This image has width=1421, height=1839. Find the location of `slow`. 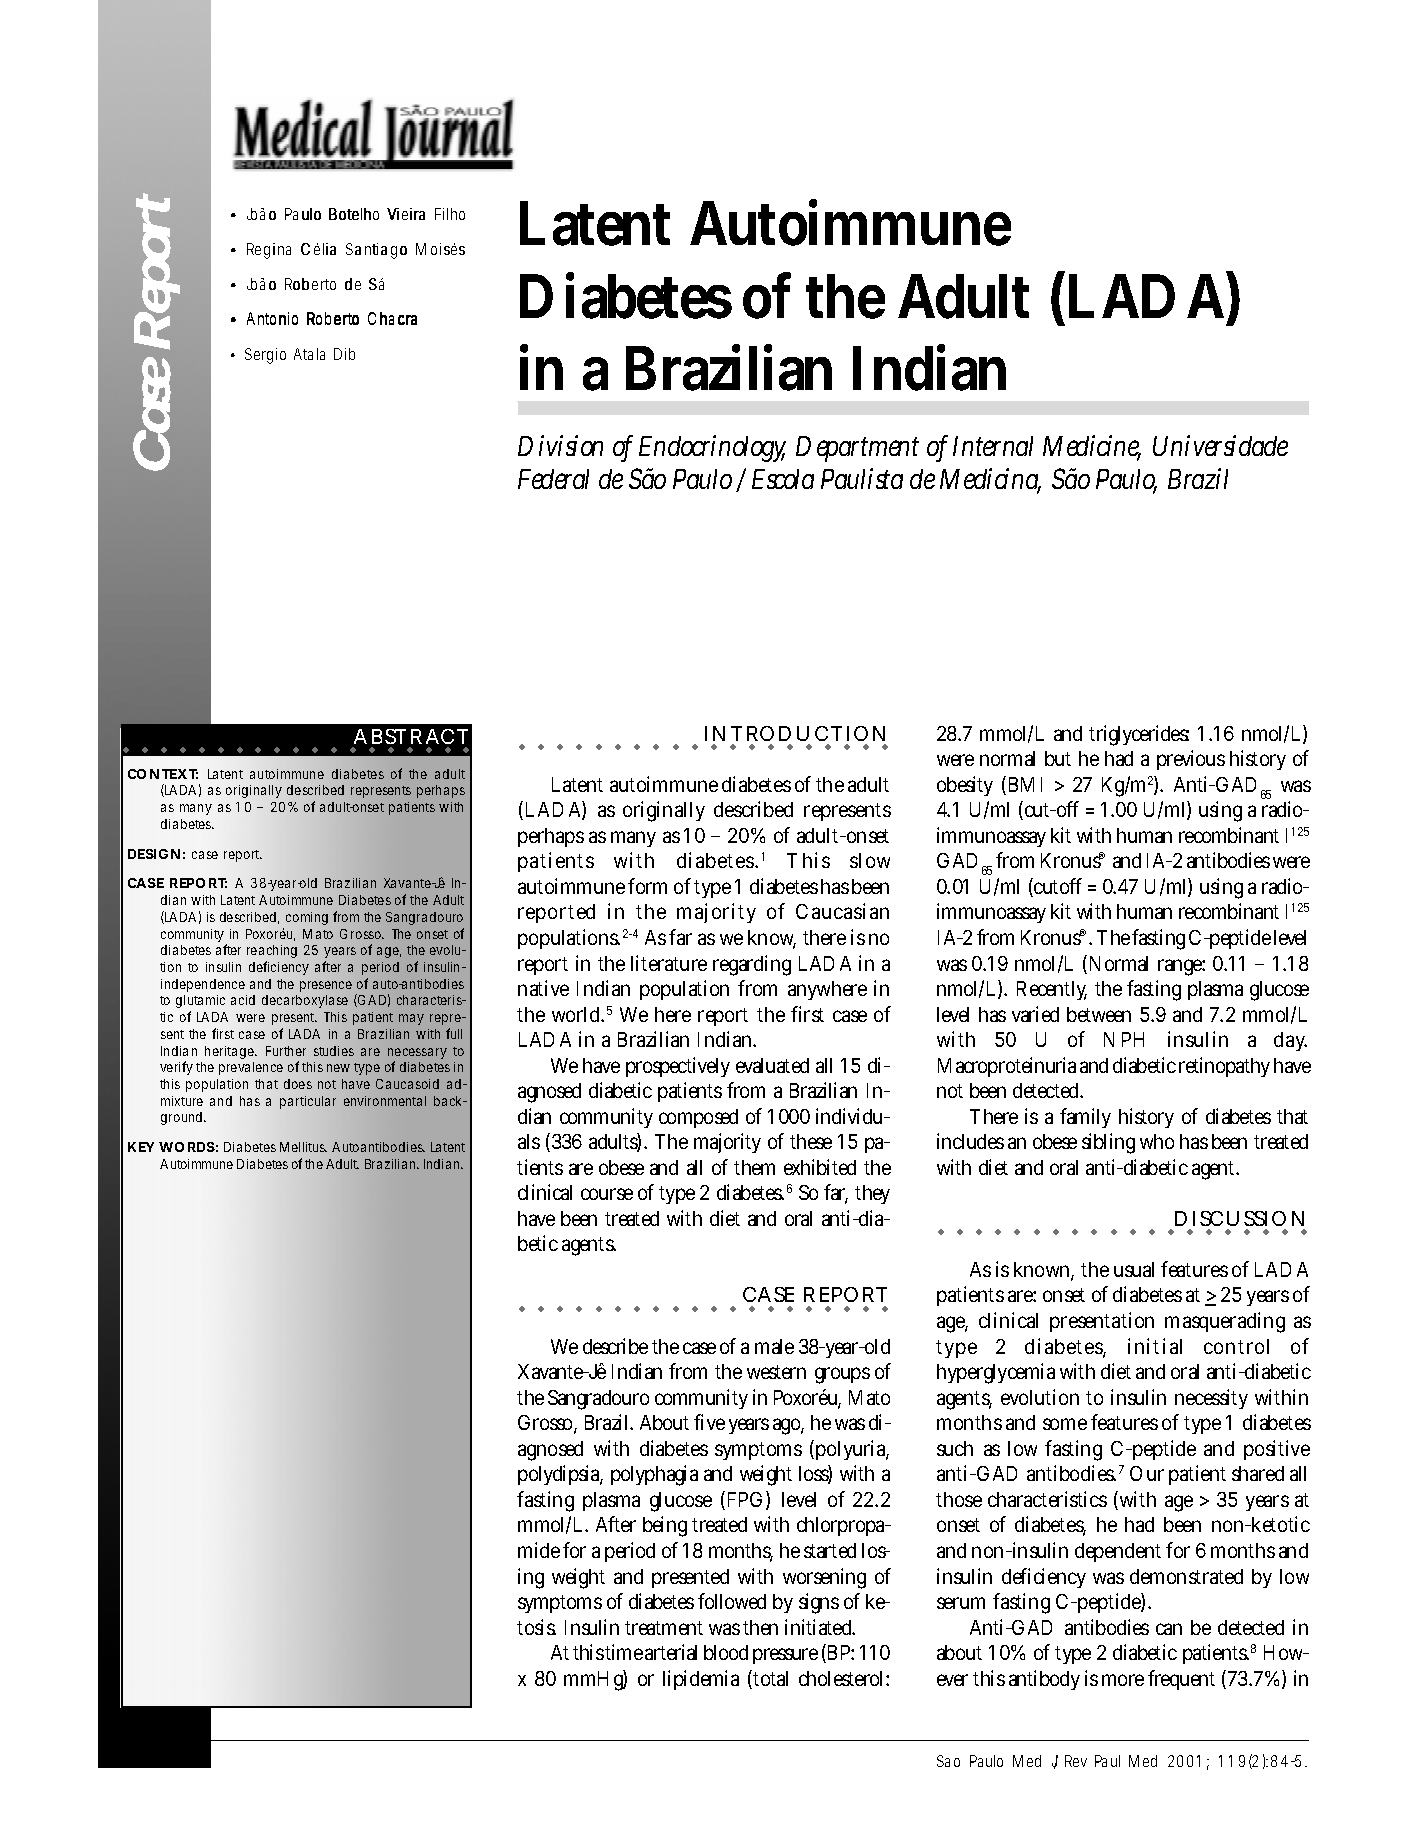

slow is located at coordinates (870, 860).
